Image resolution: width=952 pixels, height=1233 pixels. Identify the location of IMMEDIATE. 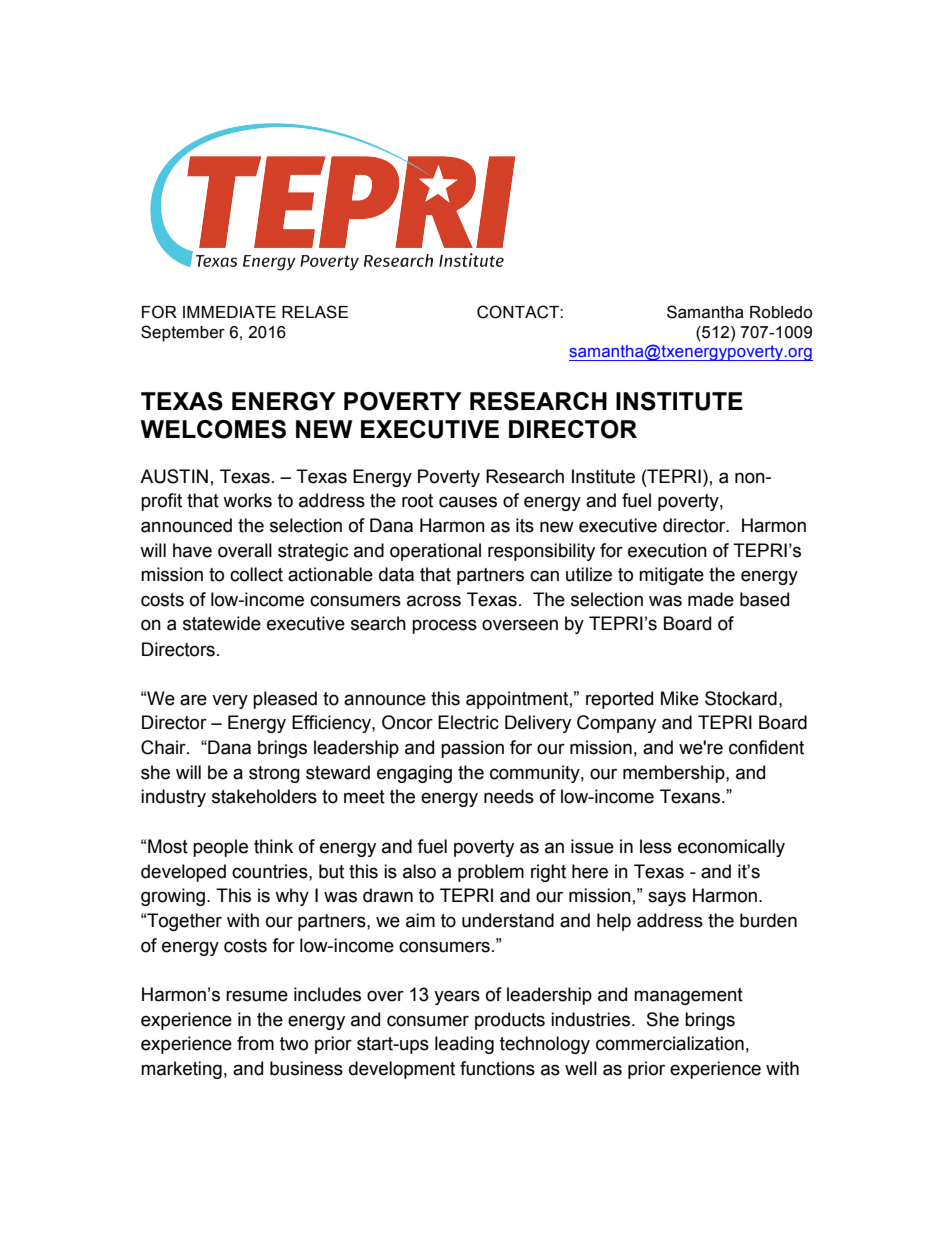
(229, 312).
